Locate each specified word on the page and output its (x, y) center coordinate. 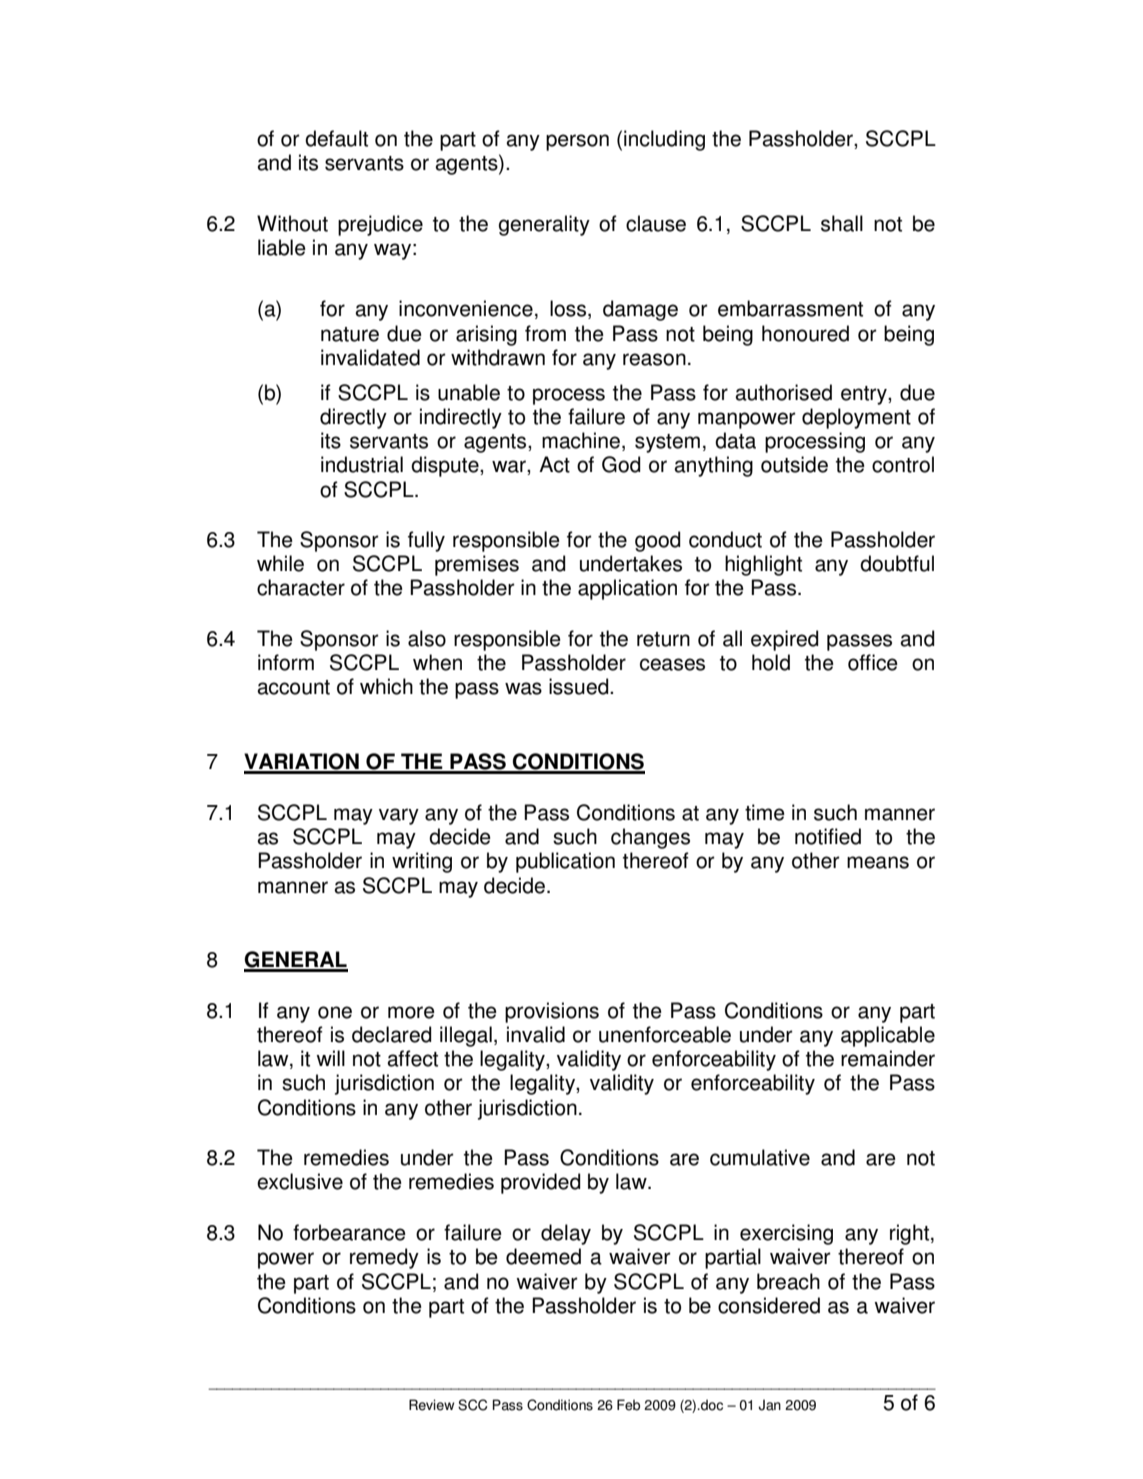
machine (581, 440)
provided (541, 1183)
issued (580, 686)
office (873, 662)
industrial (362, 464)
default (336, 138)
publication (565, 862)
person (577, 142)
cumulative (760, 1157)
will (331, 1058)
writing (422, 862)
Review (431, 1405)
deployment (856, 418)
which (386, 686)
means (878, 862)
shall (842, 223)
